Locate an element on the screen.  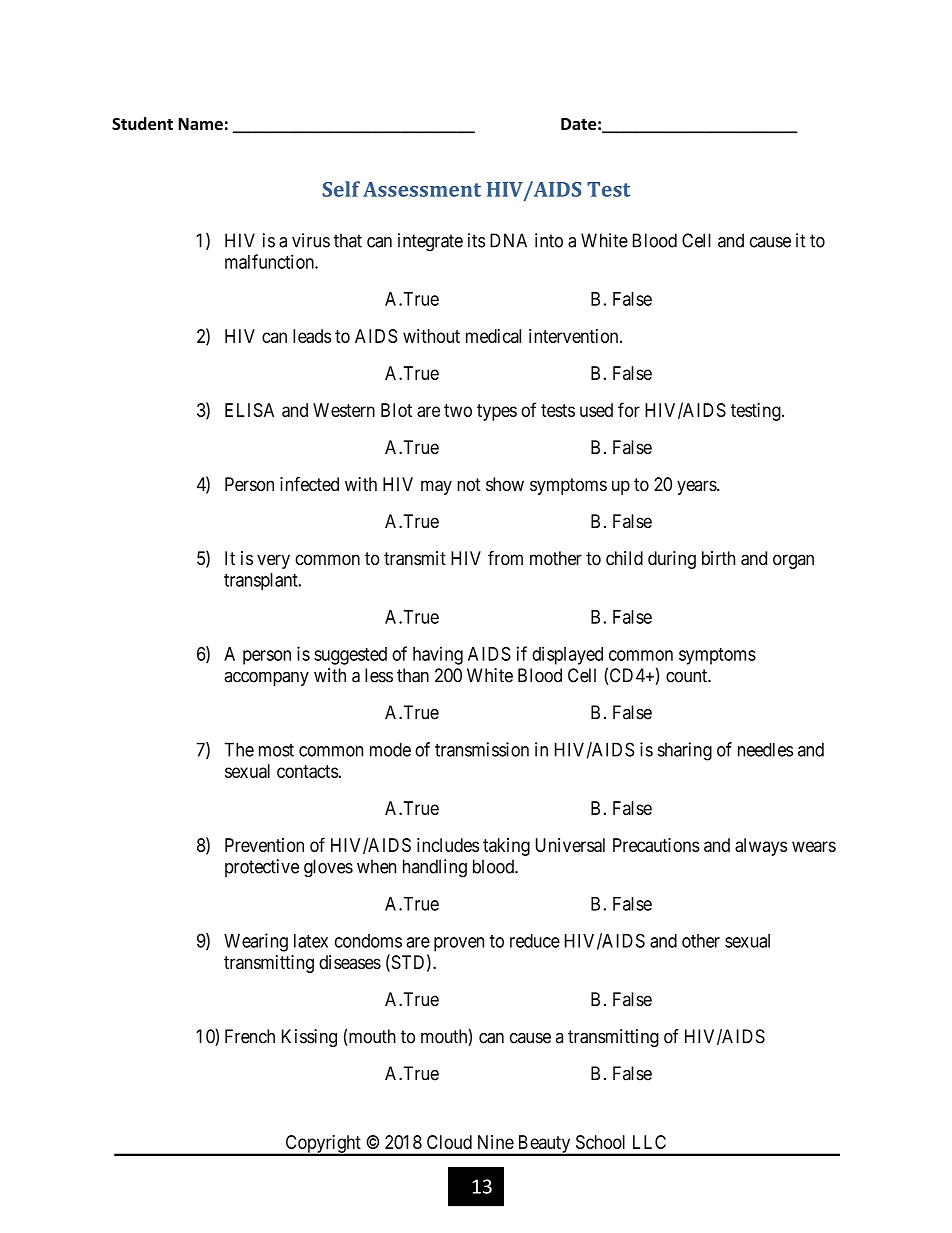
into is located at coordinates (549, 240).
